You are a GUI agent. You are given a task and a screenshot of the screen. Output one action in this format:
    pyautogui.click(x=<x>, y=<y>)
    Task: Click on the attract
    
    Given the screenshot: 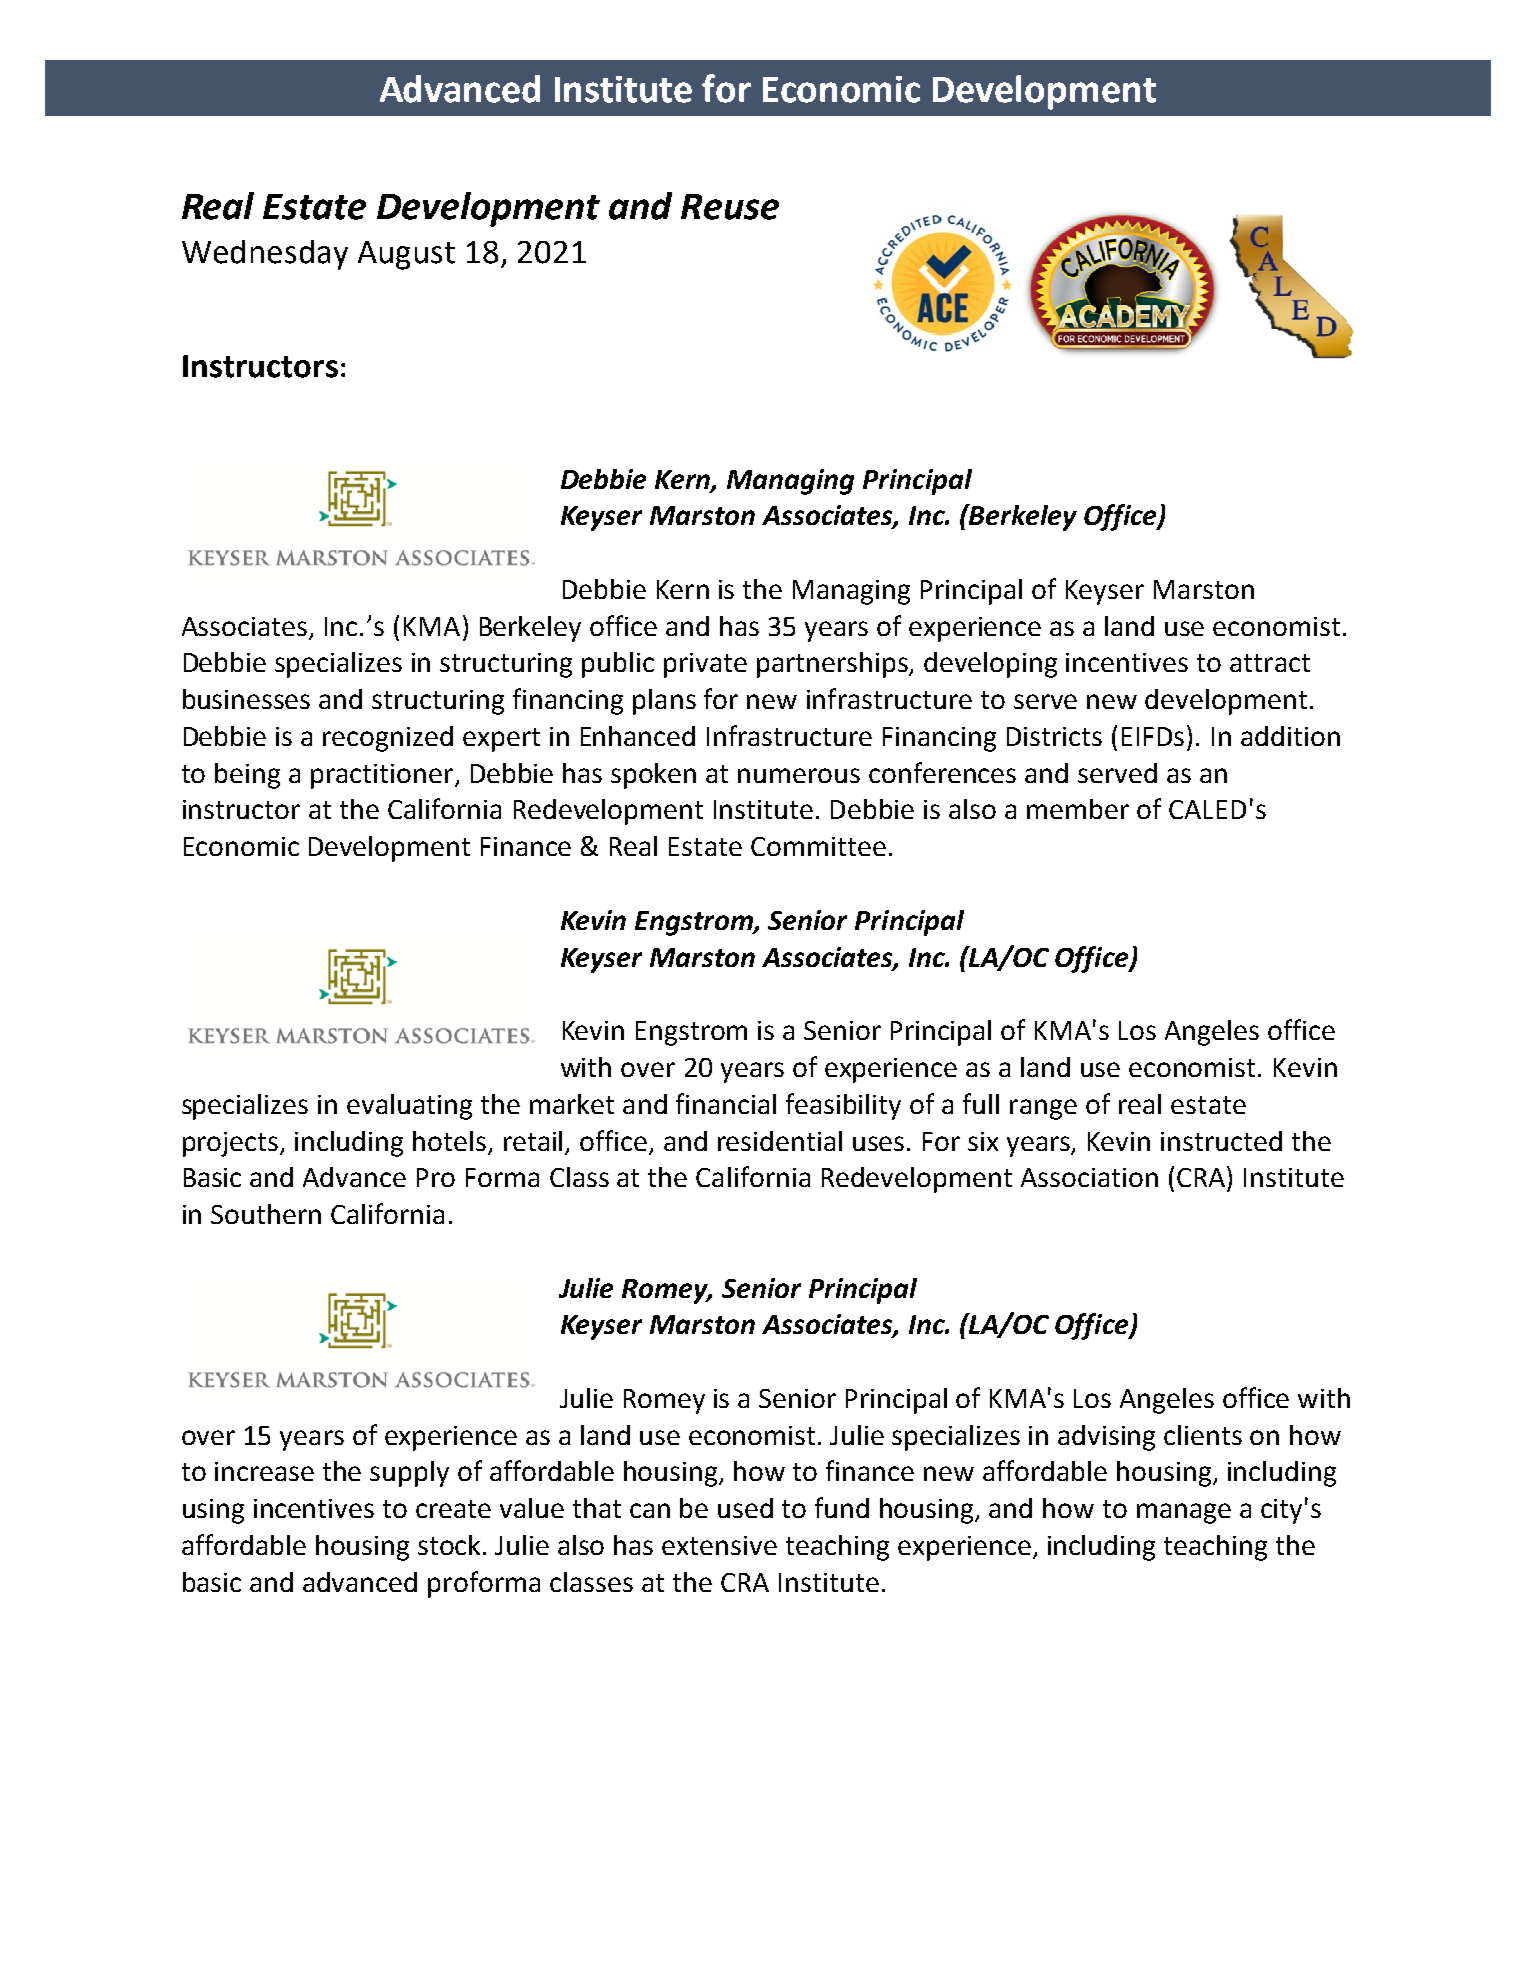 What is the action you would take?
    pyautogui.click(x=1270, y=663)
